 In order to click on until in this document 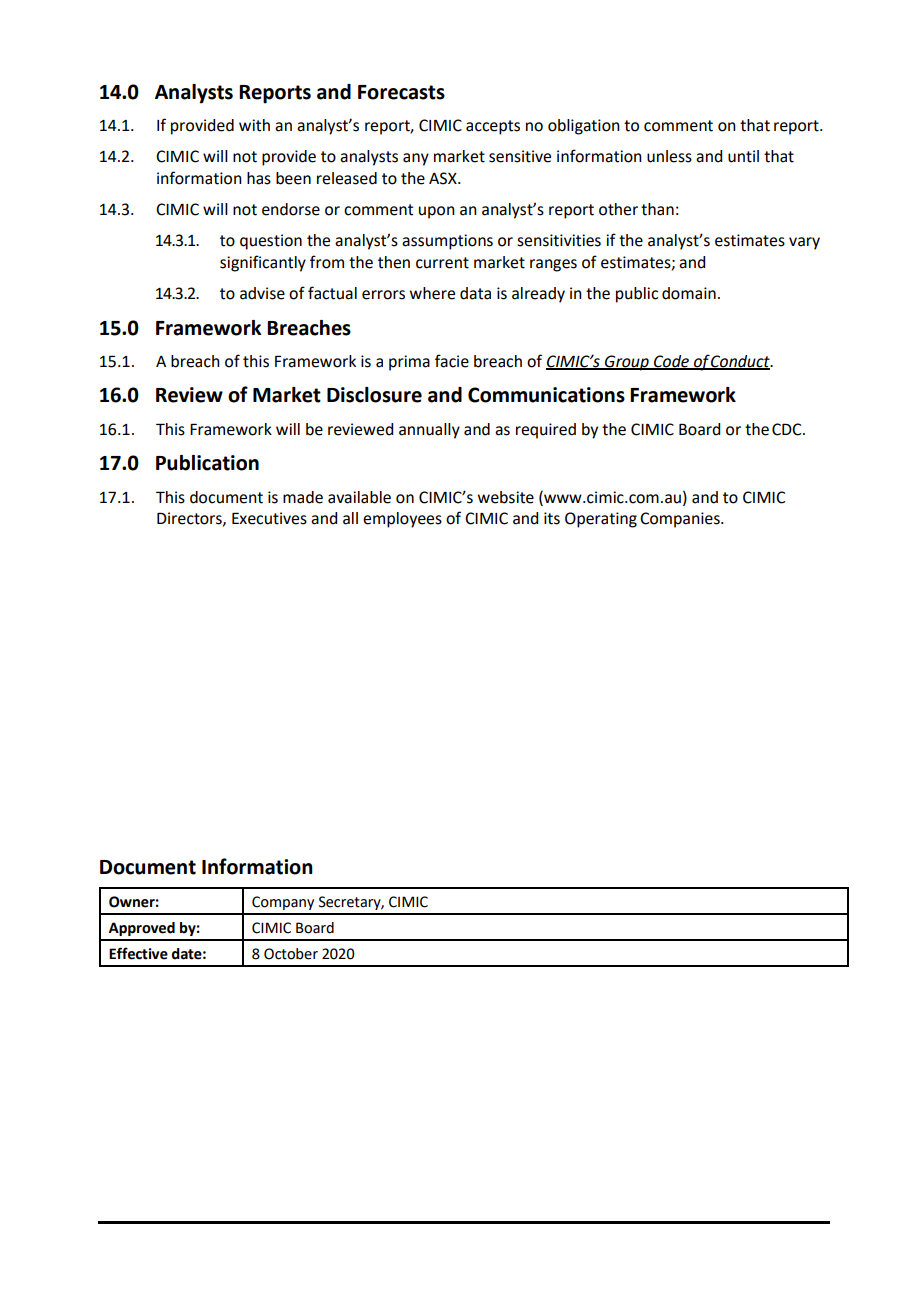, I will do `click(743, 156)`.
